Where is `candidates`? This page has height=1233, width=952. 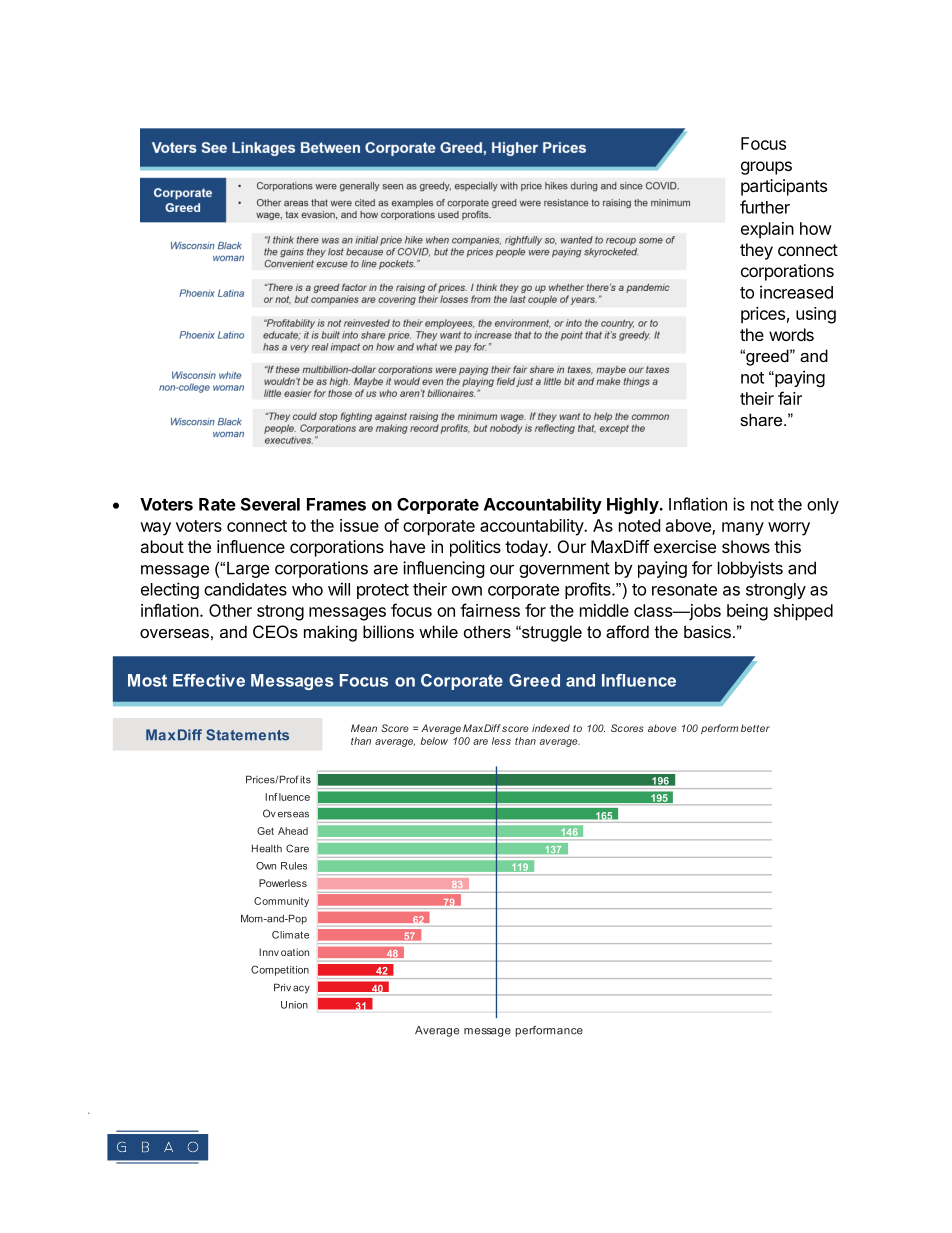 candidates is located at coordinates (245, 589).
